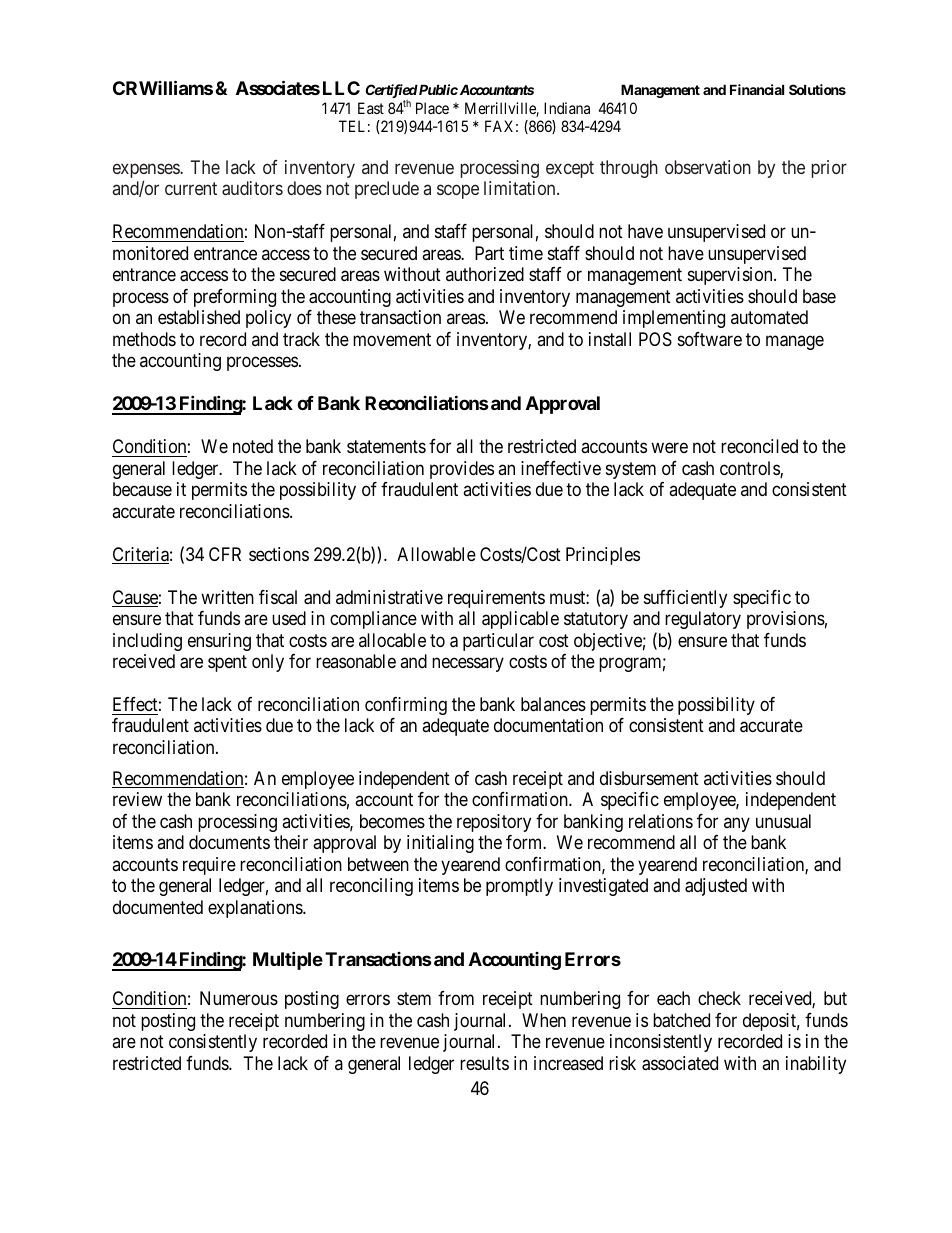 Image resolution: width=952 pixels, height=1233 pixels. I want to click on disbursement, so click(649, 778).
